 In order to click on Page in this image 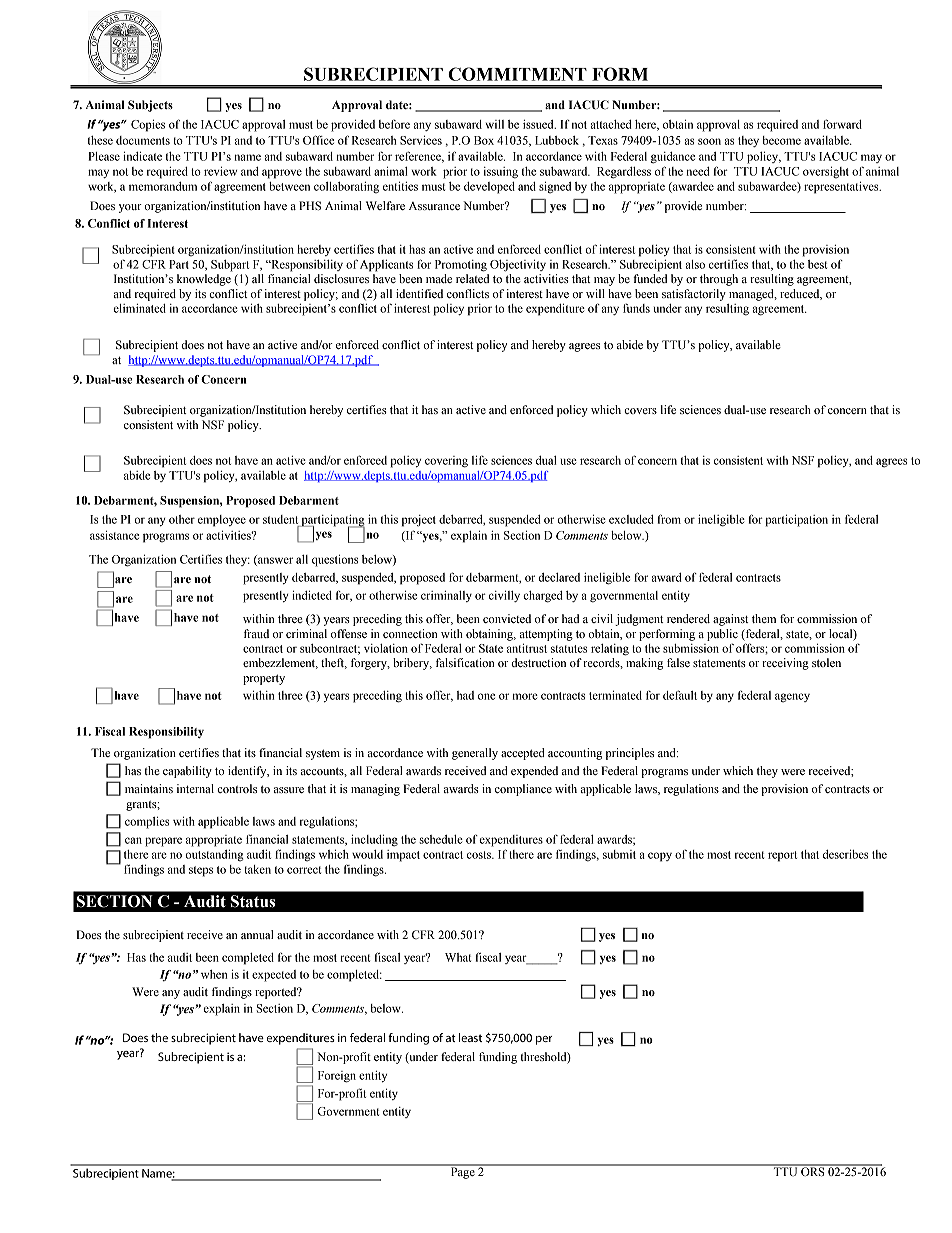, I will do `click(462, 1172)`.
